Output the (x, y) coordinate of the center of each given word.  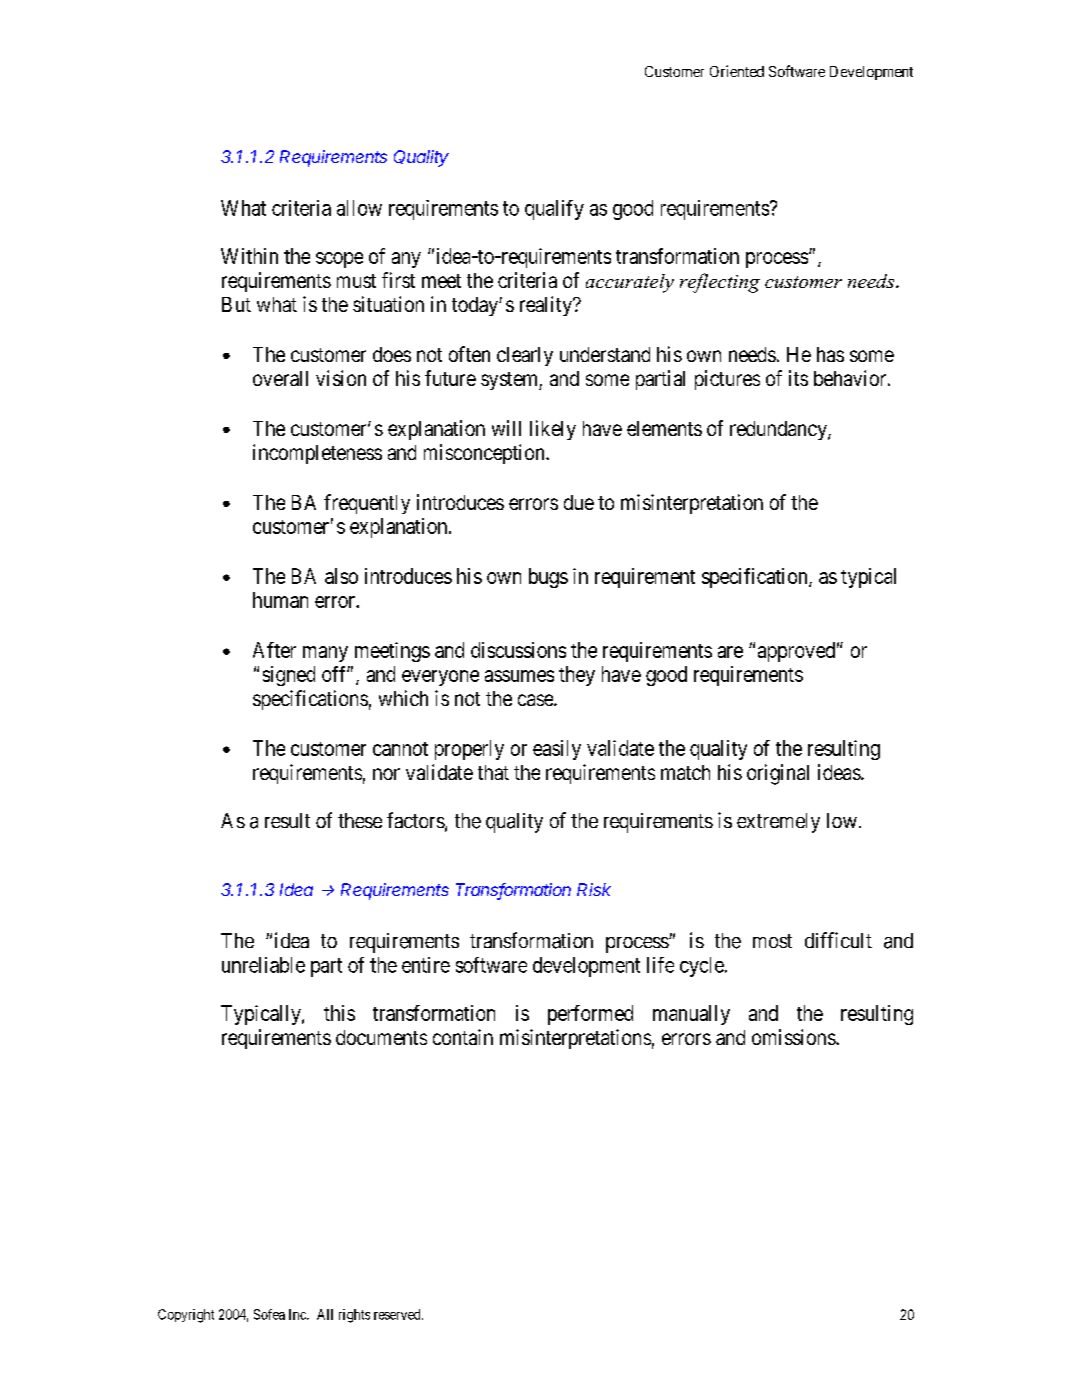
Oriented (737, 71)
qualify (554, 210)
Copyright (186, 1316)
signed (289, 676)
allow (359, 208)
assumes (519, 676)
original (778, 774)
